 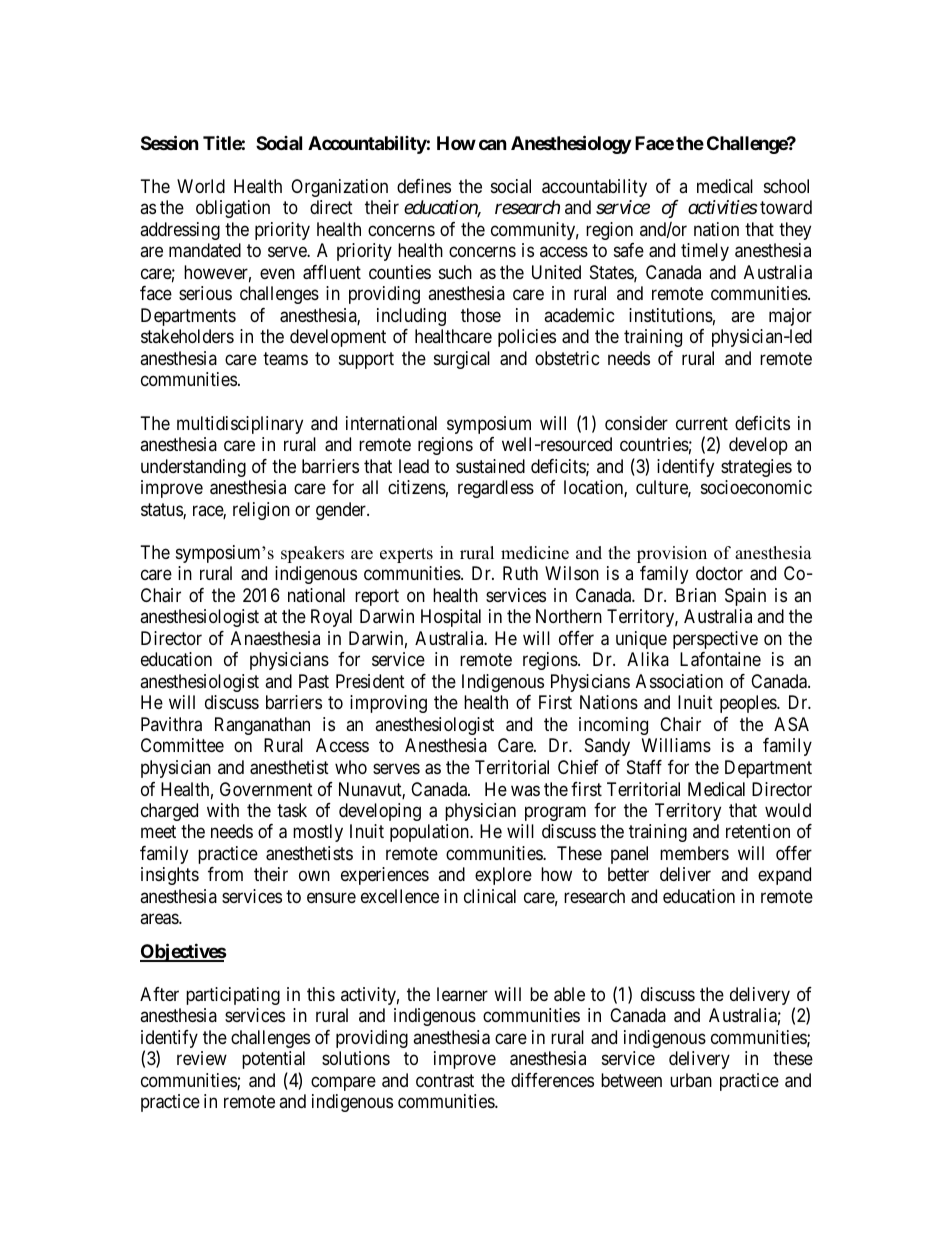 I want to click on World, so click(x=201, y=186).
